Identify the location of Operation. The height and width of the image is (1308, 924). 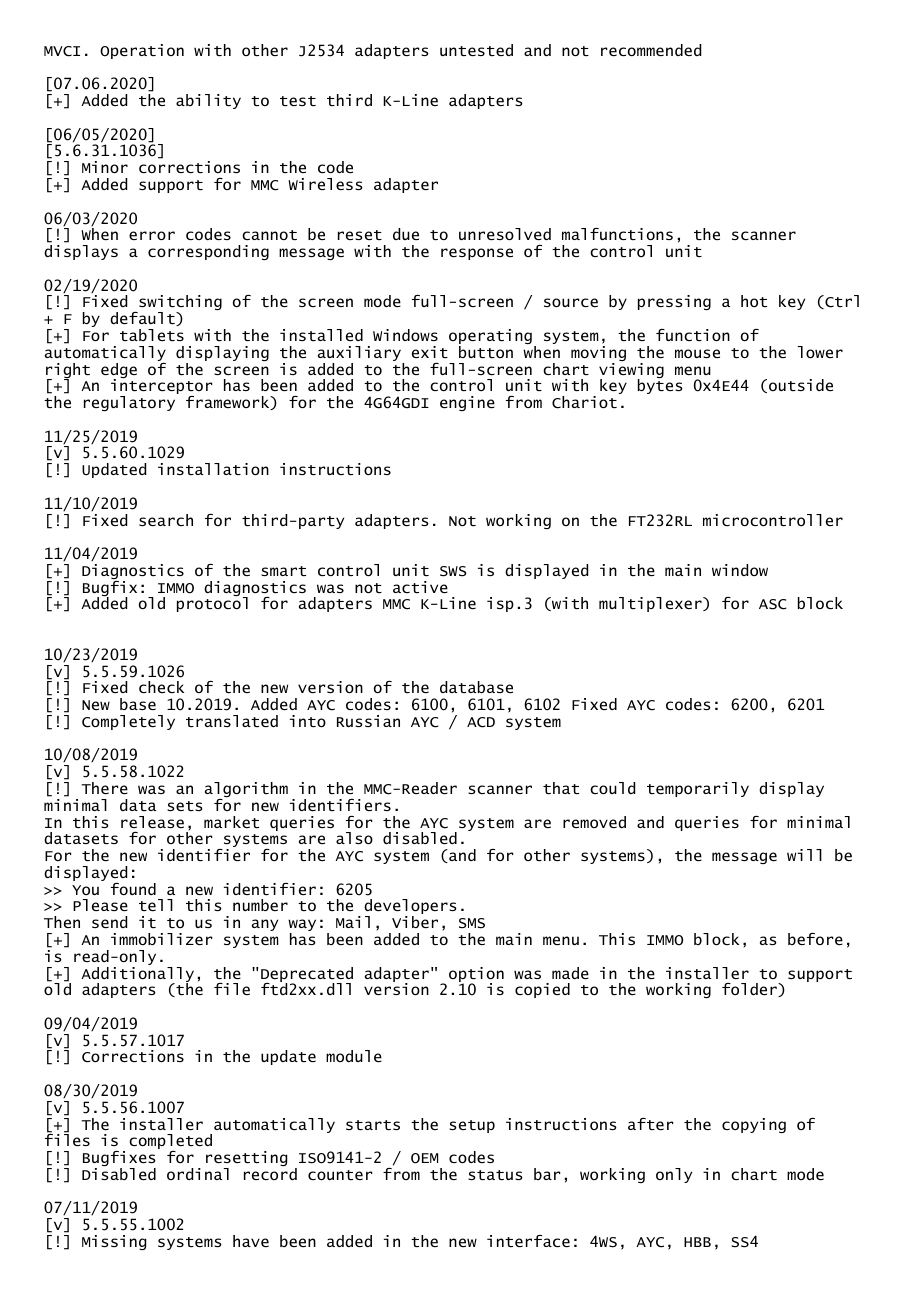
(142, 51).
